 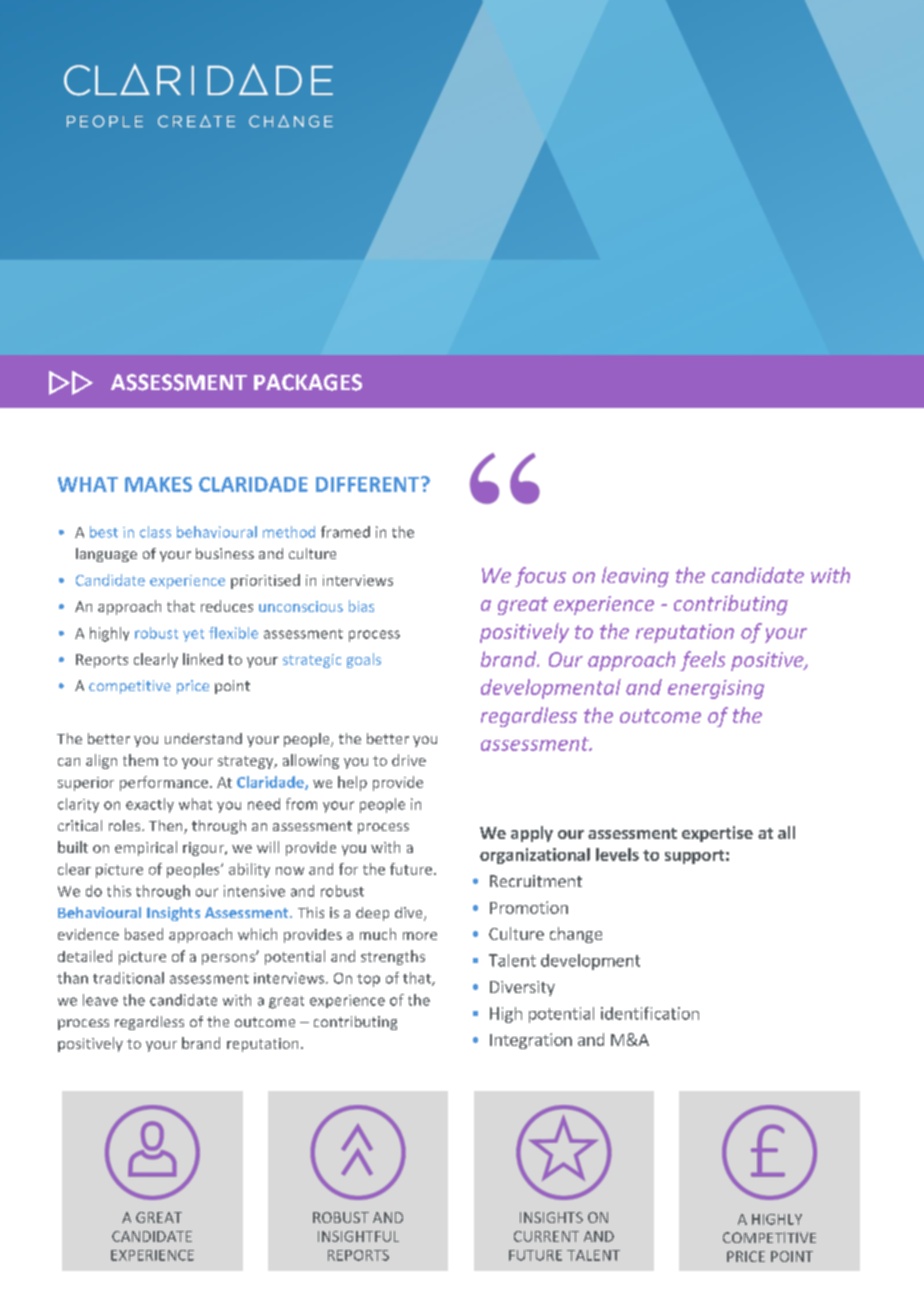 What do you see at coordinates (352, 783) in the screenshot?
I see `help` at bounding box center [352, 783].
